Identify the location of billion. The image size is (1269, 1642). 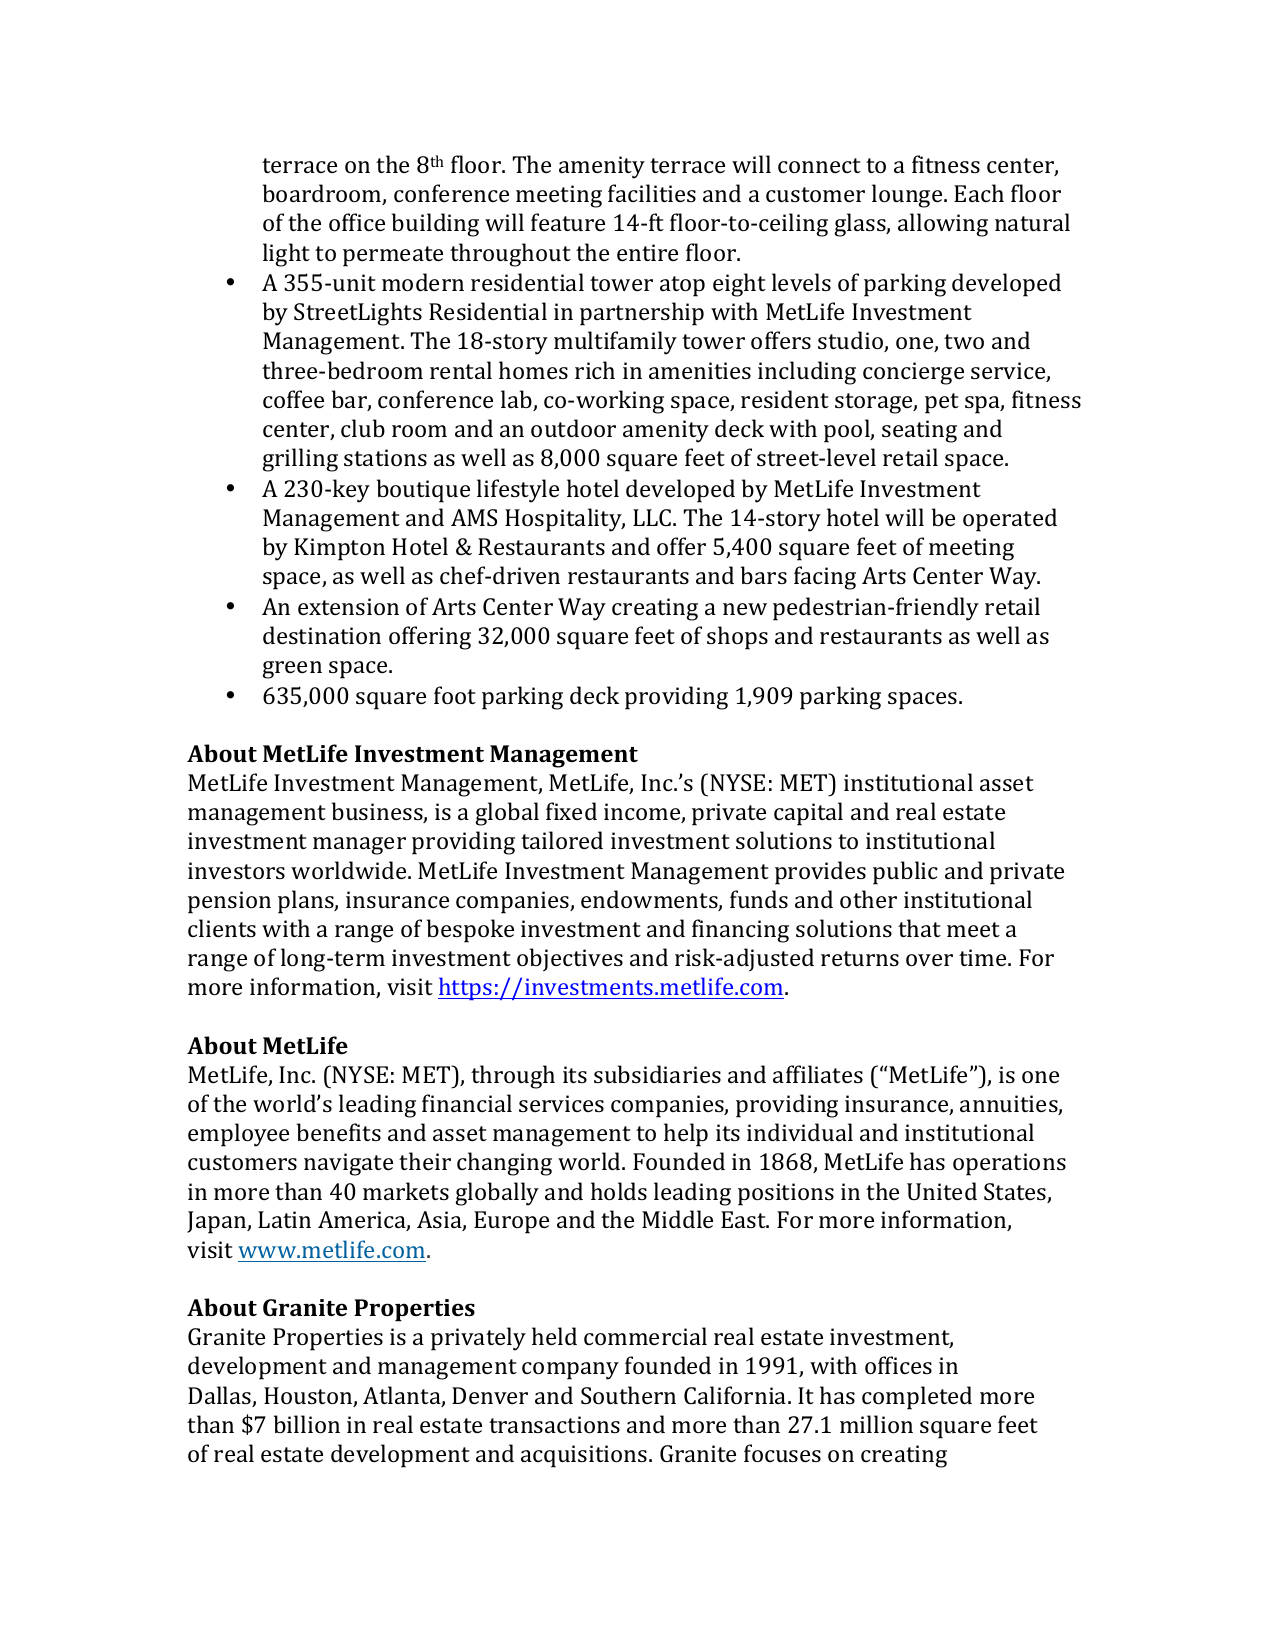
(307, 1424).
